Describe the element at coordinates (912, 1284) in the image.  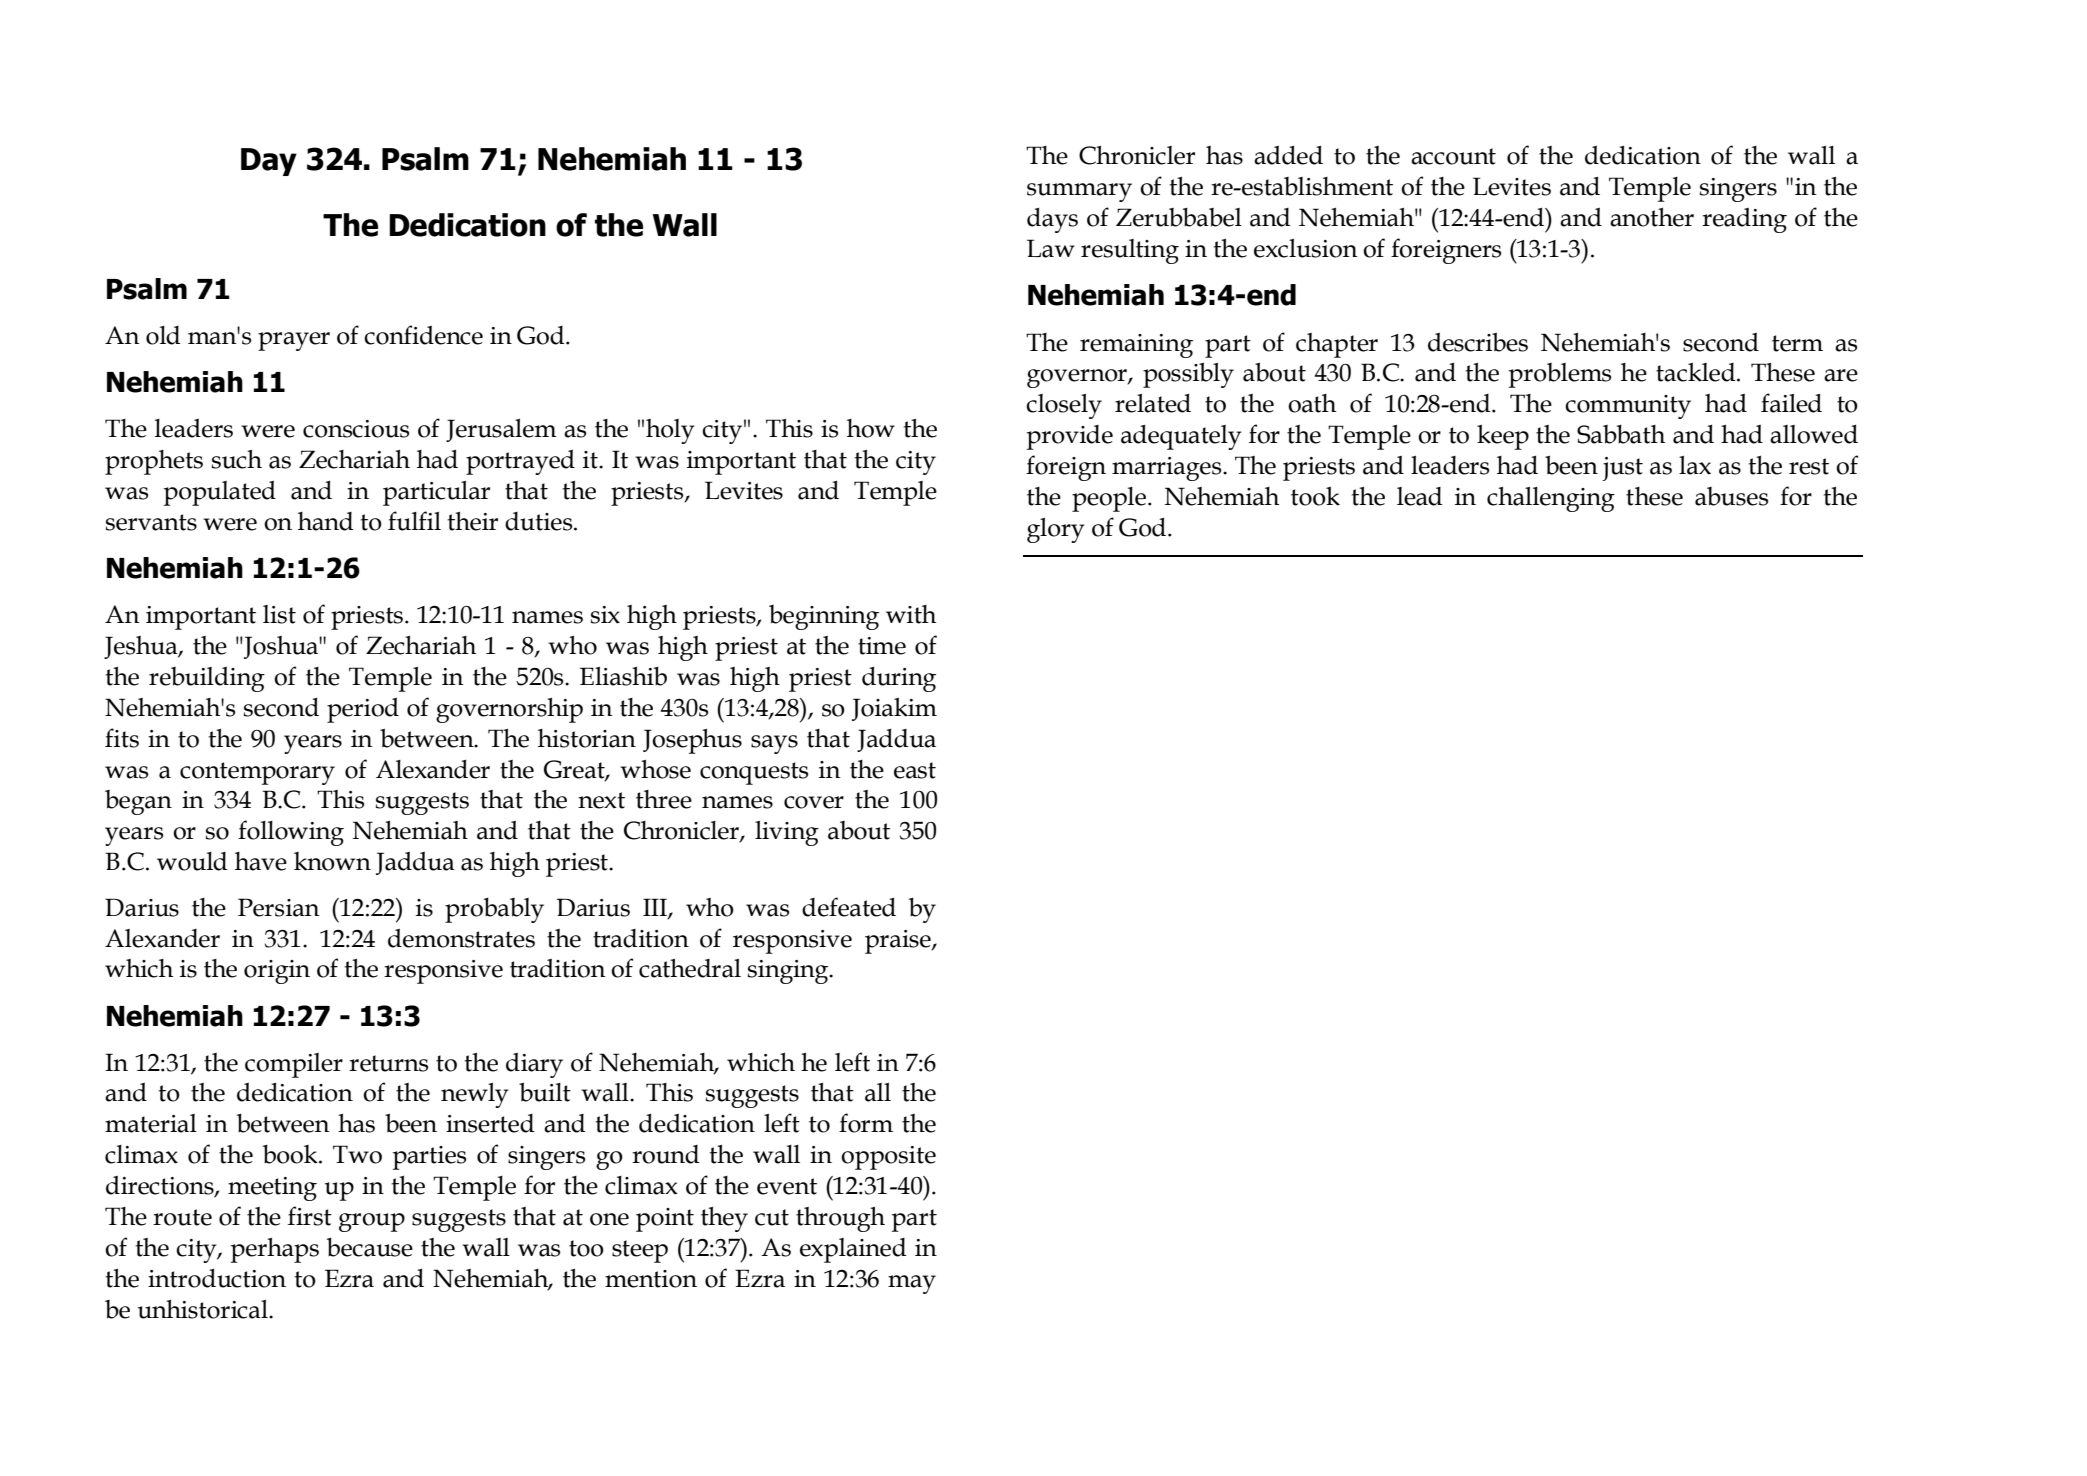
I see `may` at that location.
